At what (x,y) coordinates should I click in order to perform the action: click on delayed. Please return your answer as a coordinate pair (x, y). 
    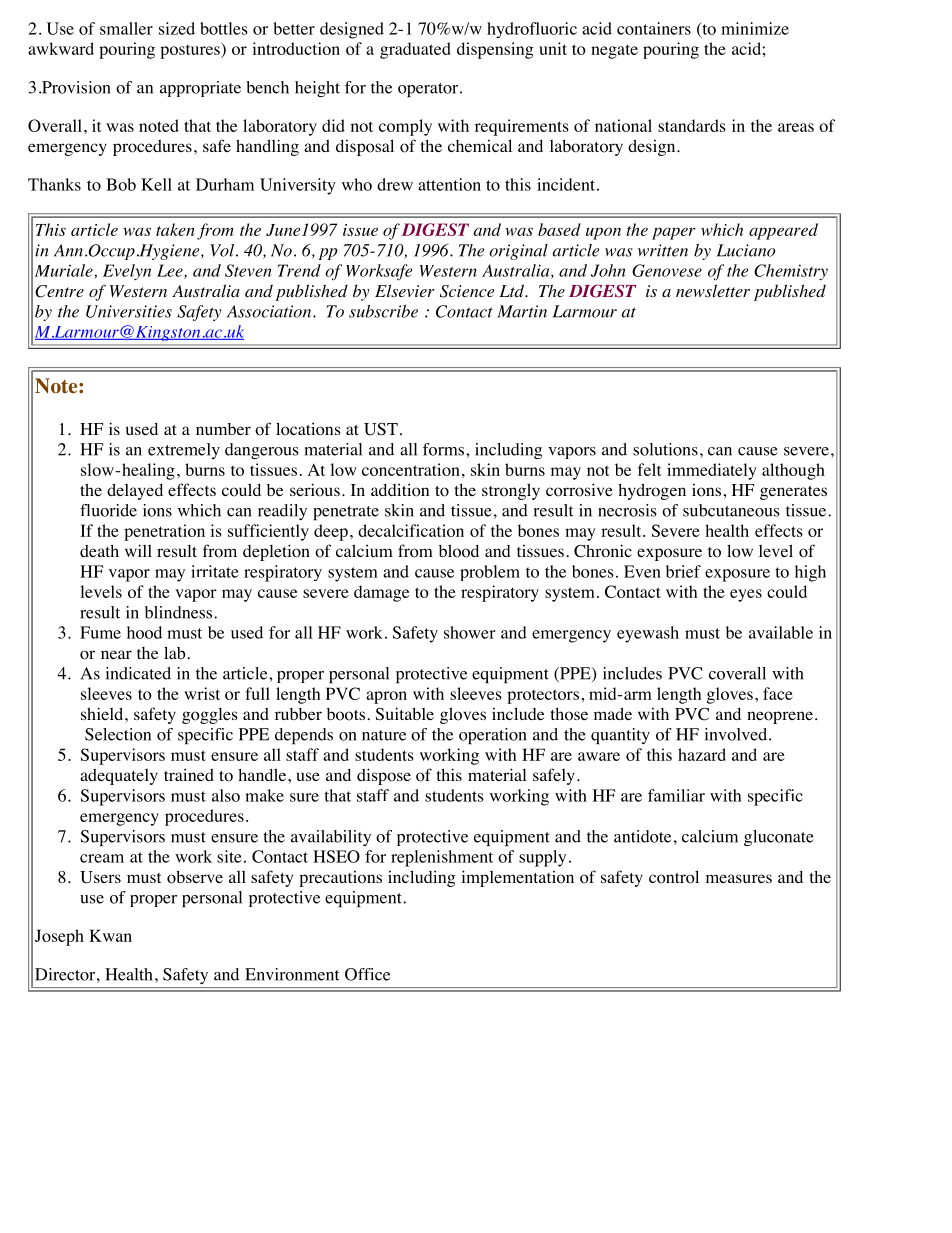
    Looking at the image, I should click on (135, 492).
